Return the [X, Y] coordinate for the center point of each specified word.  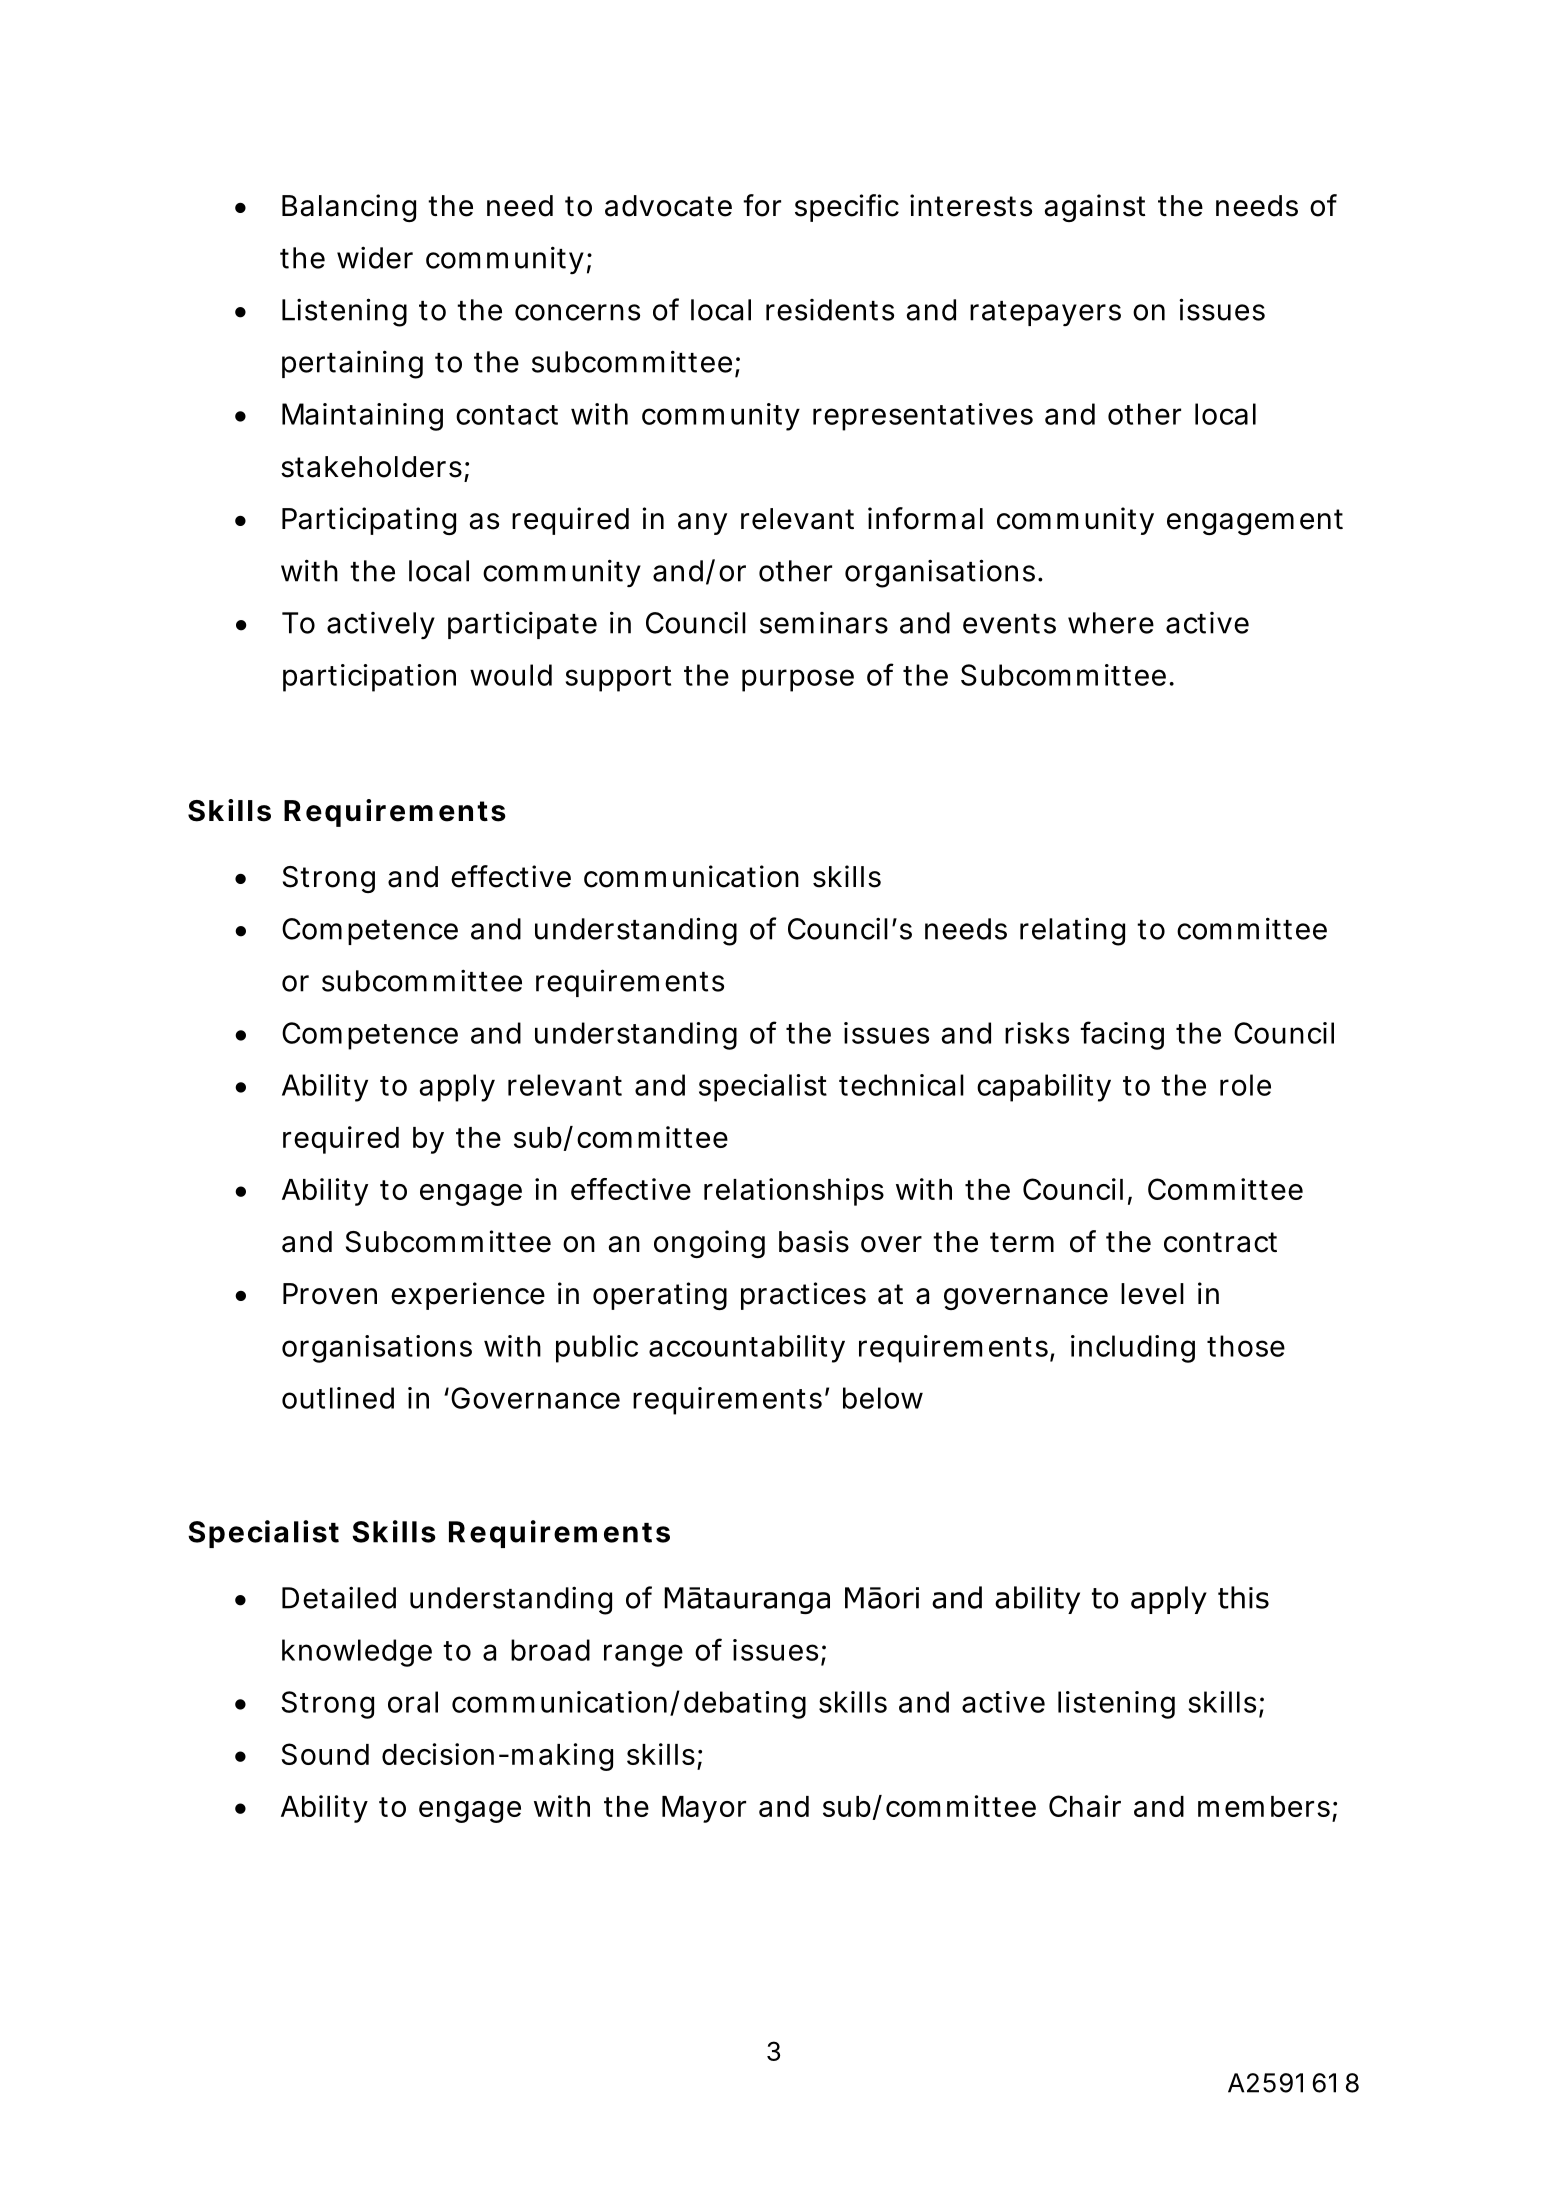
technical [901, 1085]
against [1095, 208]
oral [413, 1702]
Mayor [704, 1809]
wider [375, 257]
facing [1122, 1035]
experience [468, 1296]
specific [847, 208]
